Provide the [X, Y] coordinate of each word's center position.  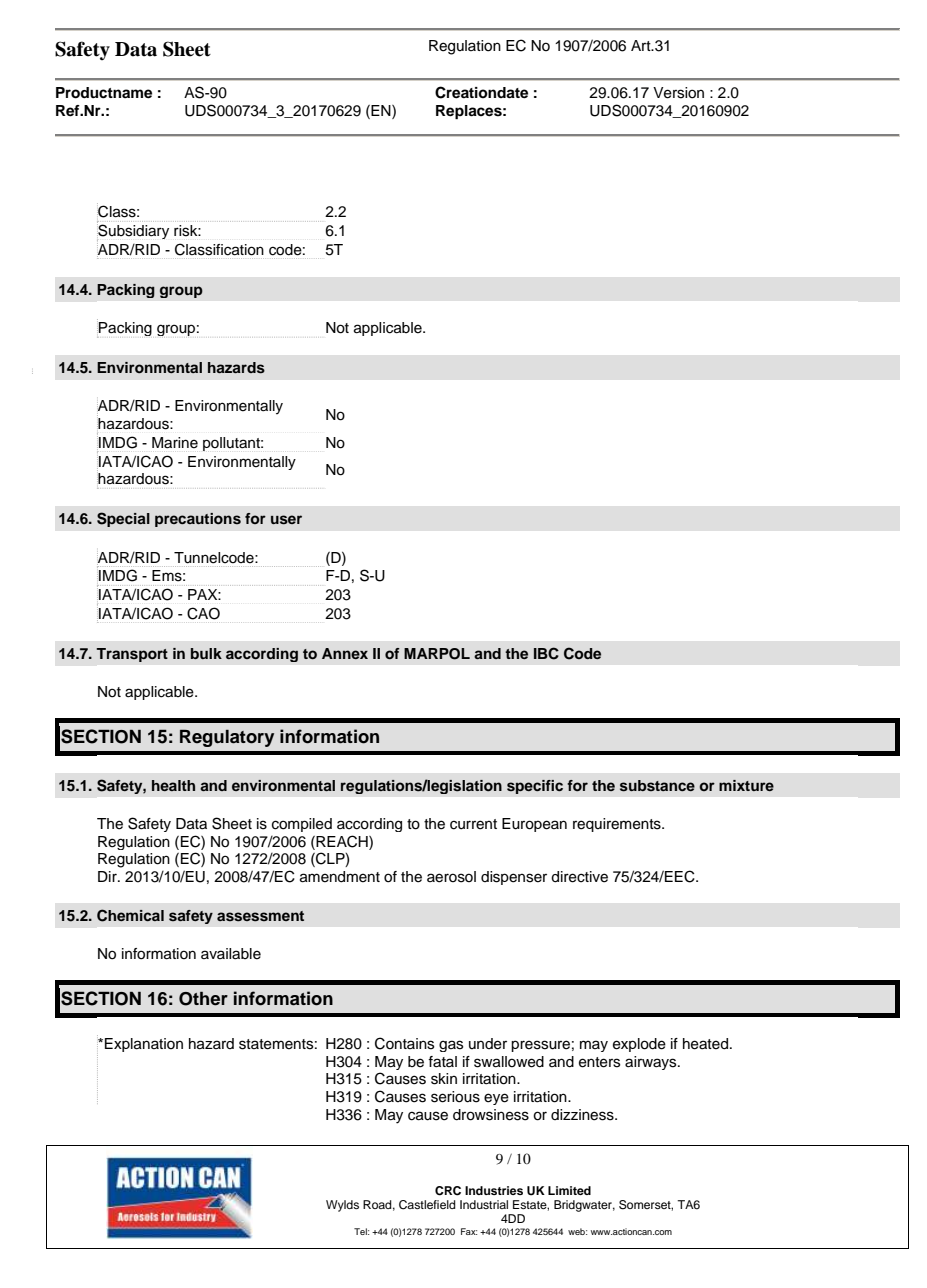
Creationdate [481, 92]
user [286, 520]
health [173, 785]
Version [678, 93]
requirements [618, 825]
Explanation [144, 1045]
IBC [546, 653]
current [473, 824]
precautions [198, 520]
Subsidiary [133, 231]
